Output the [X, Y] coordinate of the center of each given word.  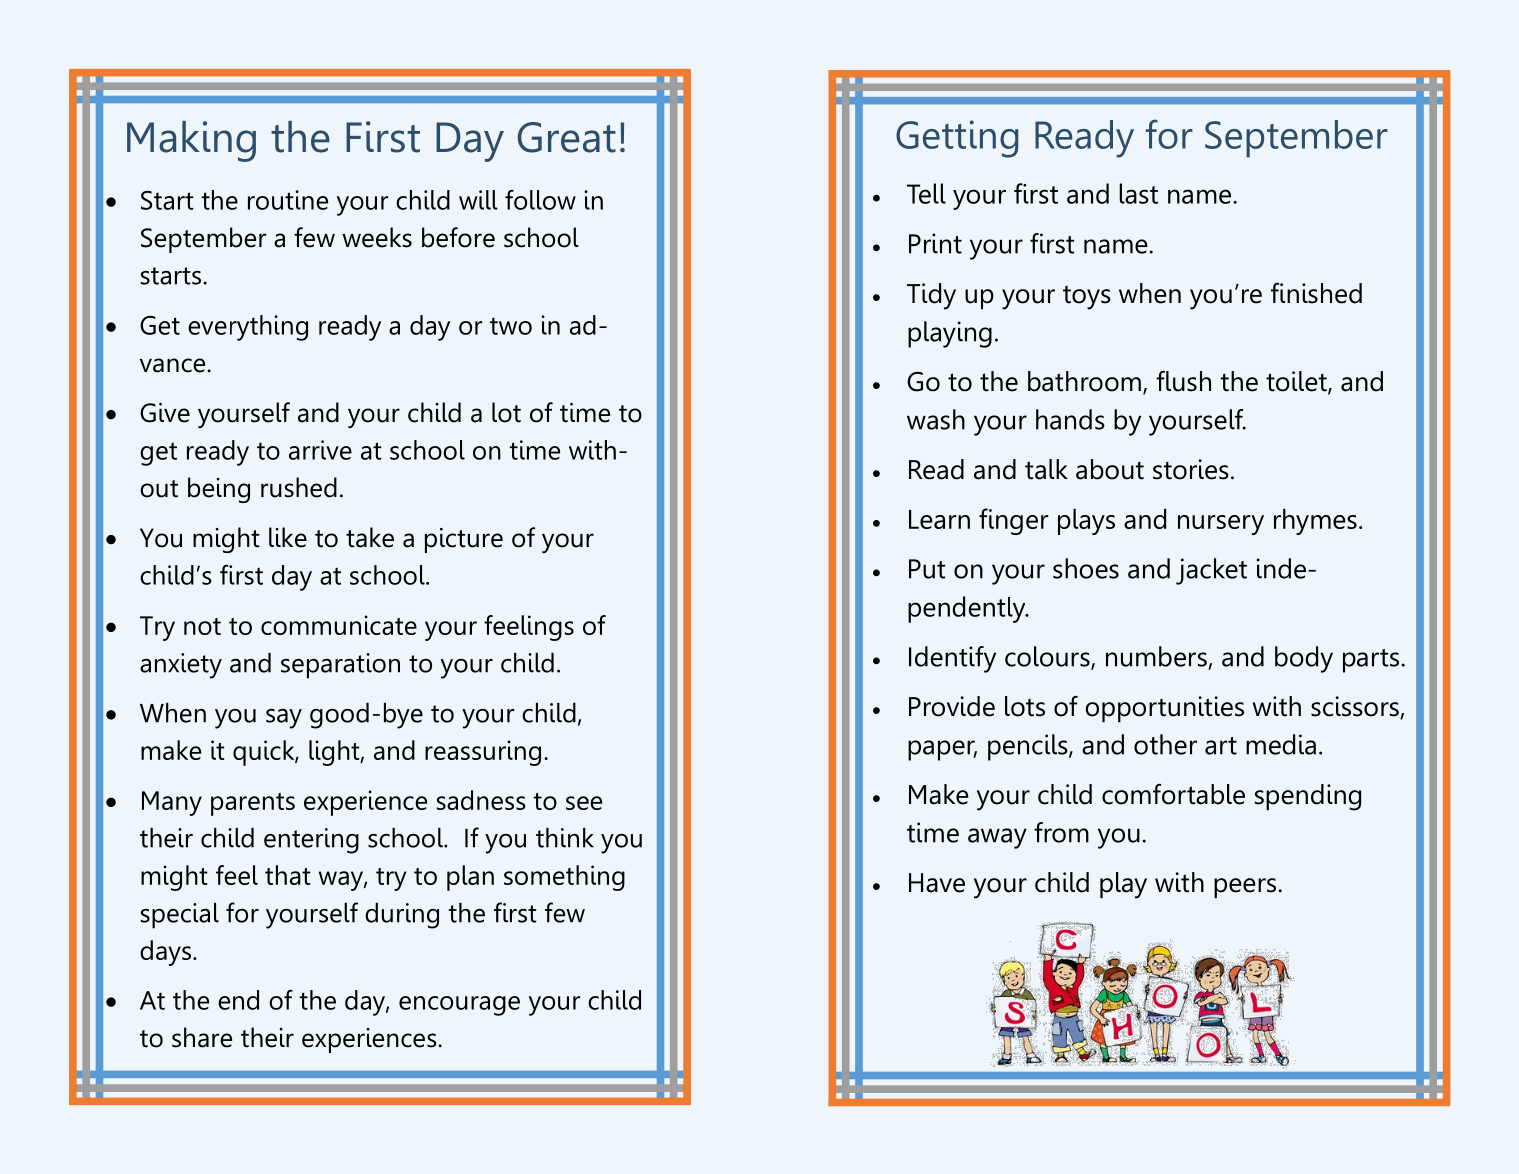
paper [942, 750]
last [1138, 193]
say [284, 719]
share [202, 1037]
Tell [926, 193]
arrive [320, 450]
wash [936, 419]
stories [1191, 469]
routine [288, 200]
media [1281, 744]
